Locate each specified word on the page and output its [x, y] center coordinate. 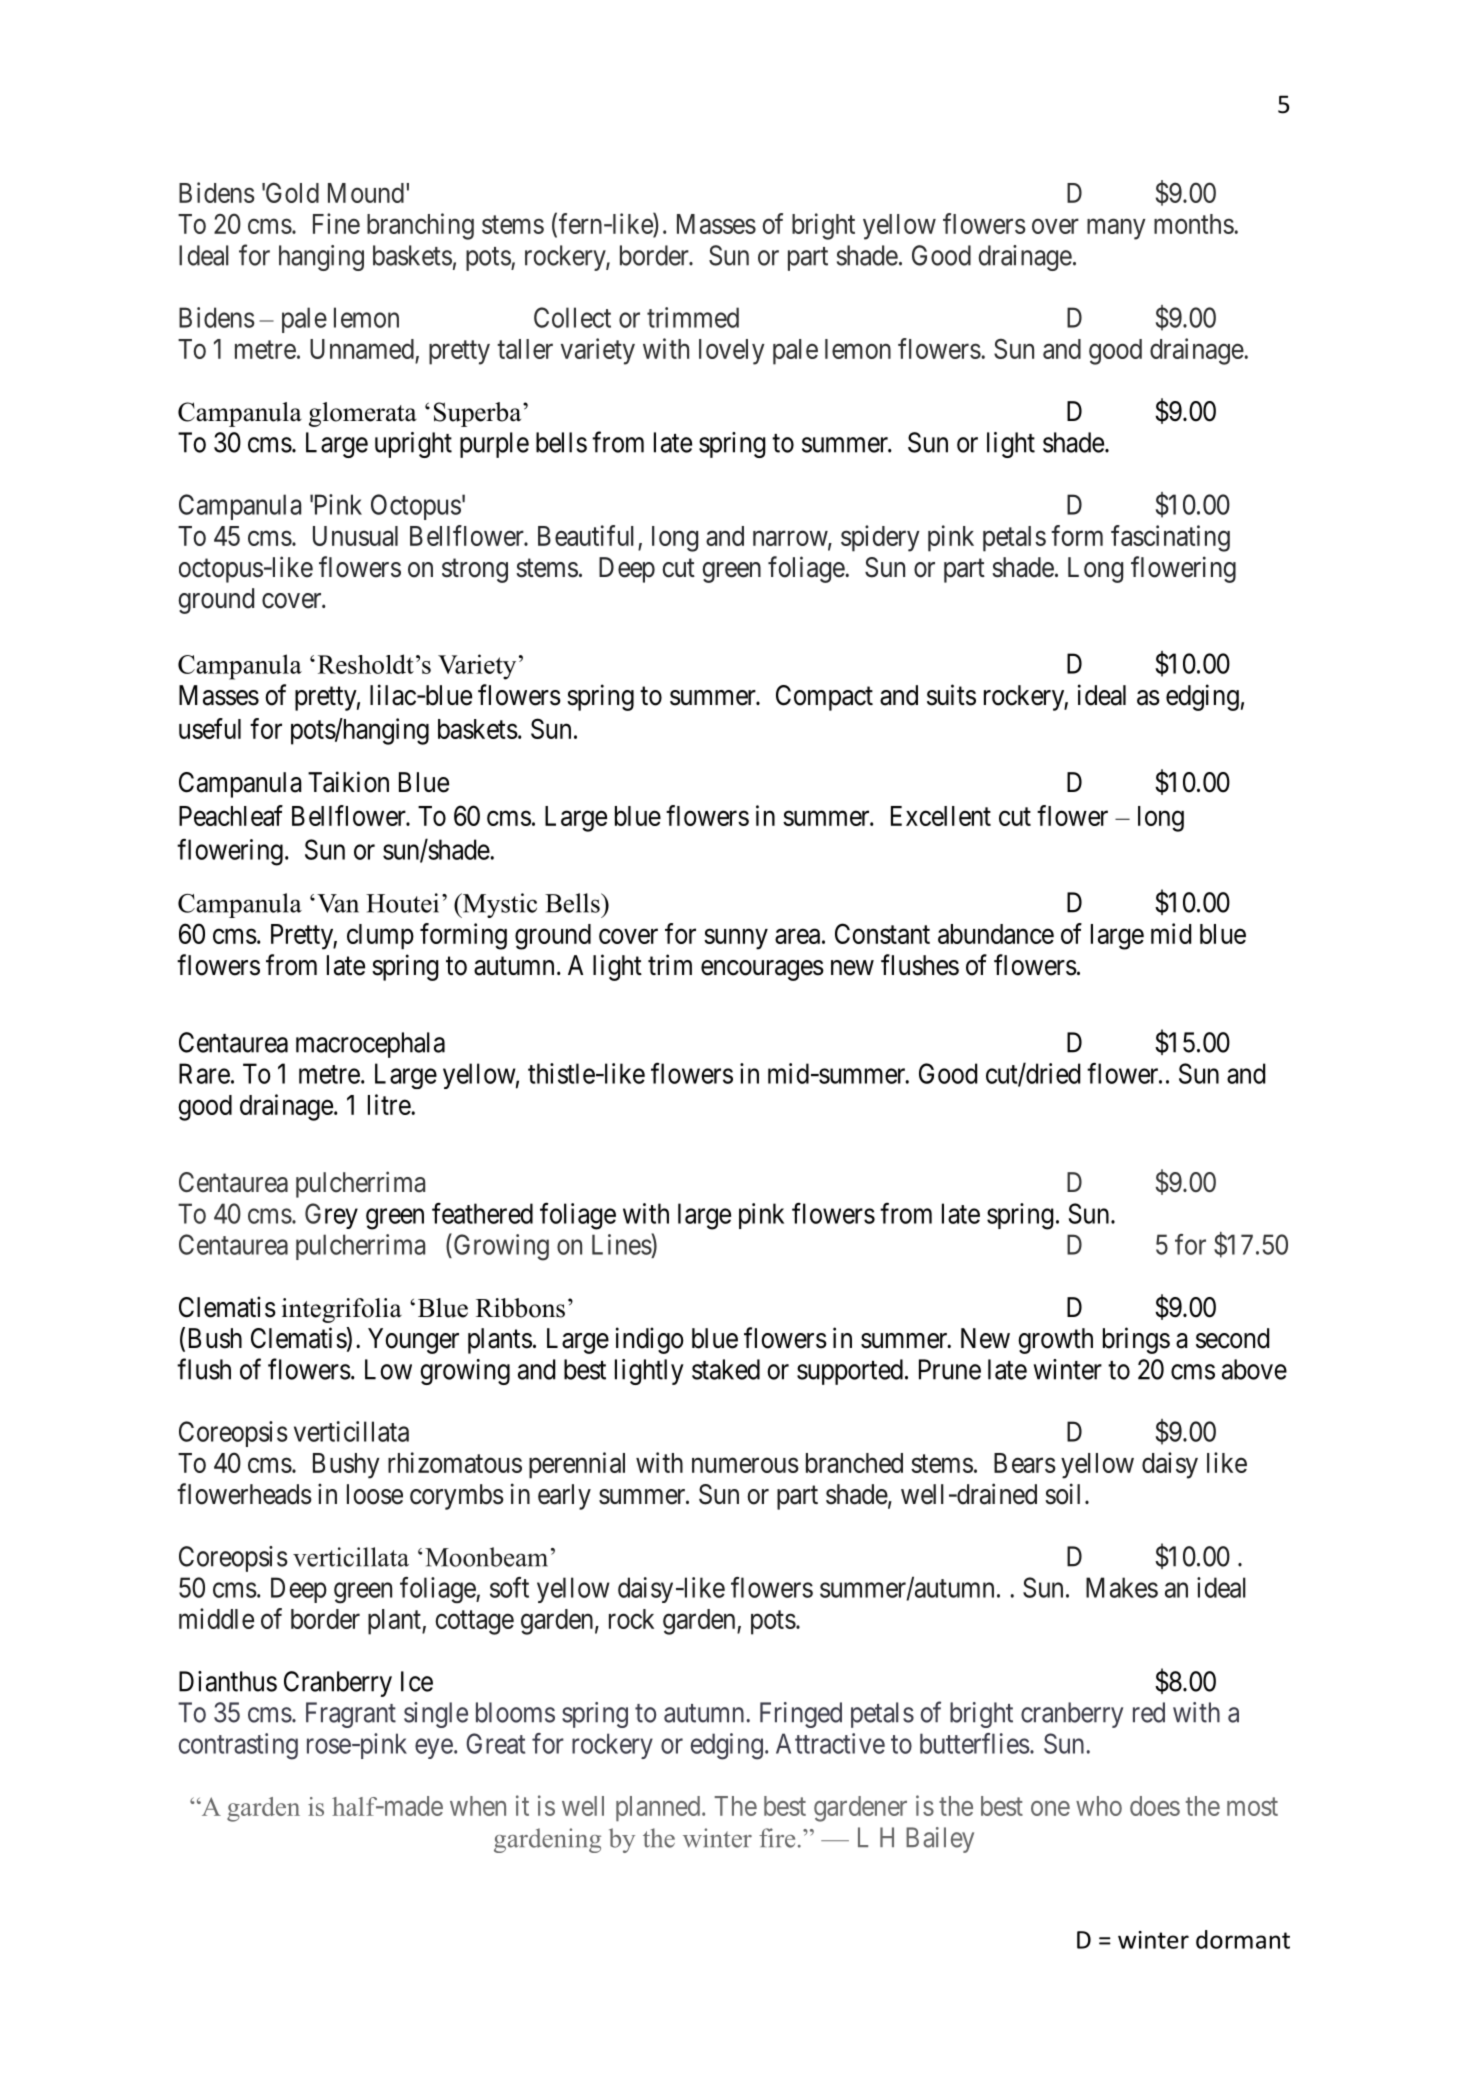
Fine [336, 223]
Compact [824, 698]
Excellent [941, 816]
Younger [413, 1341]
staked [726, 1369]
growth [1055, 1341]
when [478, 1806]
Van [338, 903]
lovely [732, 352]
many [1116, 229]
